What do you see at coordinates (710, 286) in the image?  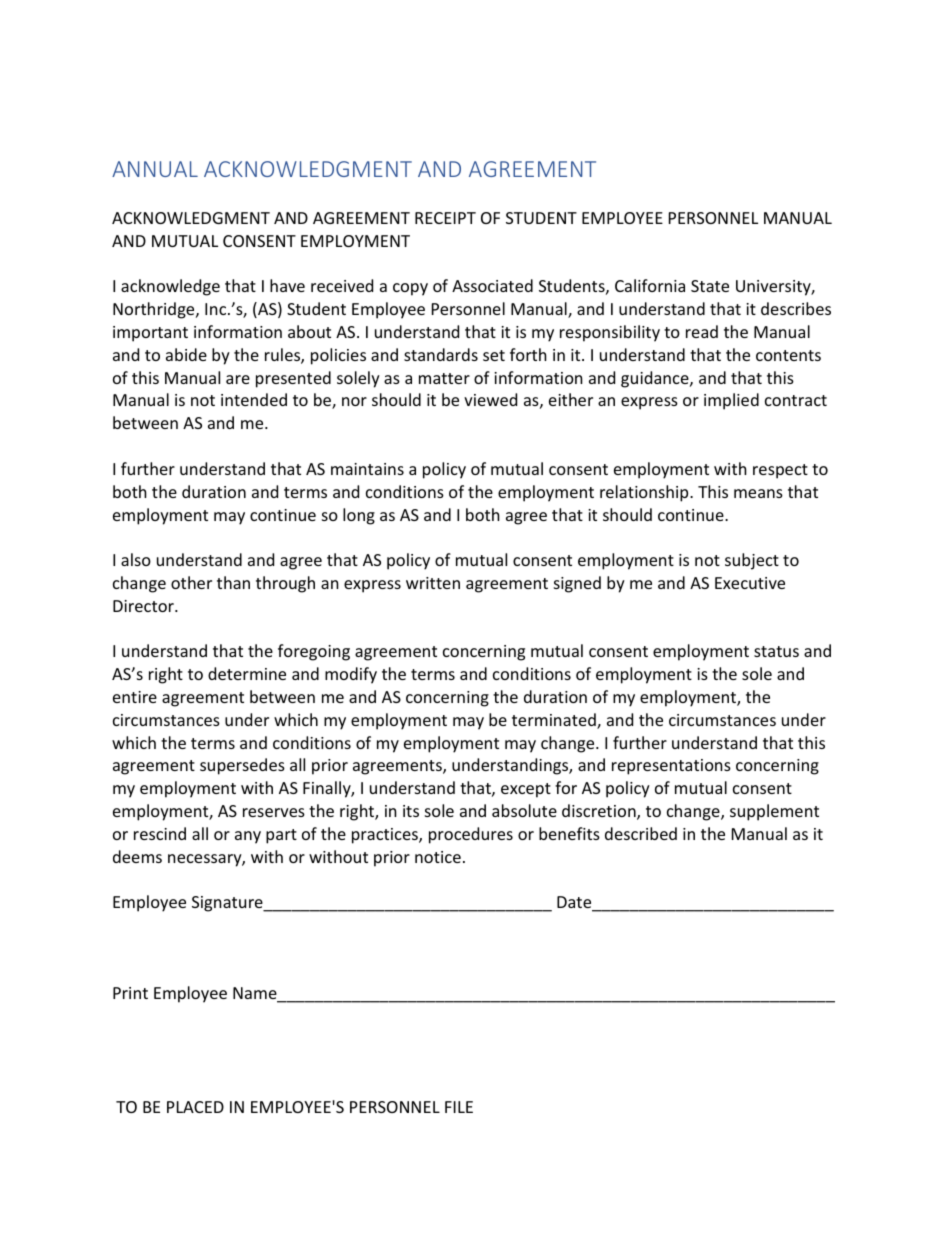 I see `State` at bounding box center [710, 286].
